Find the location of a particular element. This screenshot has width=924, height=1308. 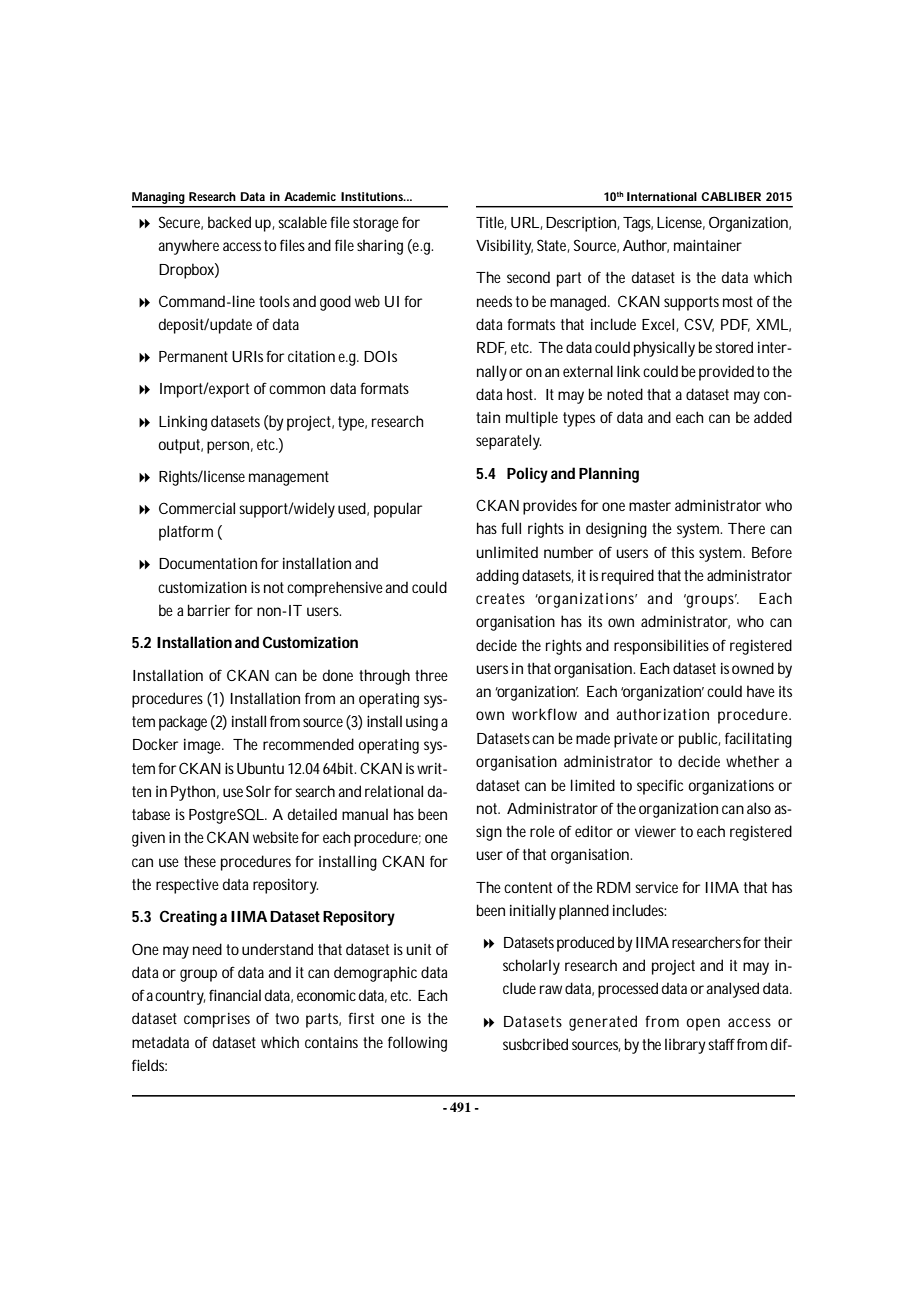

backed is located at coordinates (229, 222).
